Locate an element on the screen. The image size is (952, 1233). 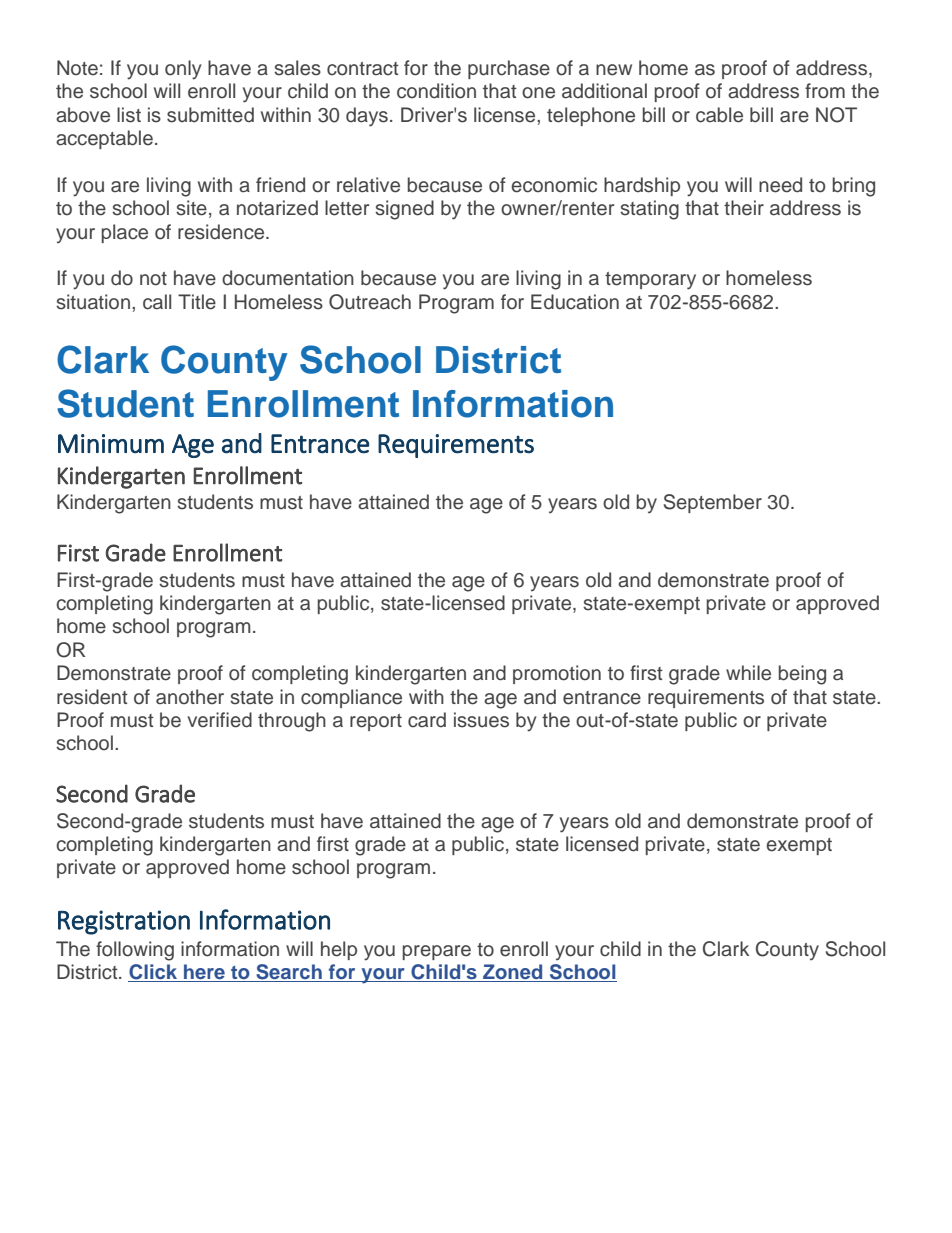
condition is located at coordinates (436, 91).
